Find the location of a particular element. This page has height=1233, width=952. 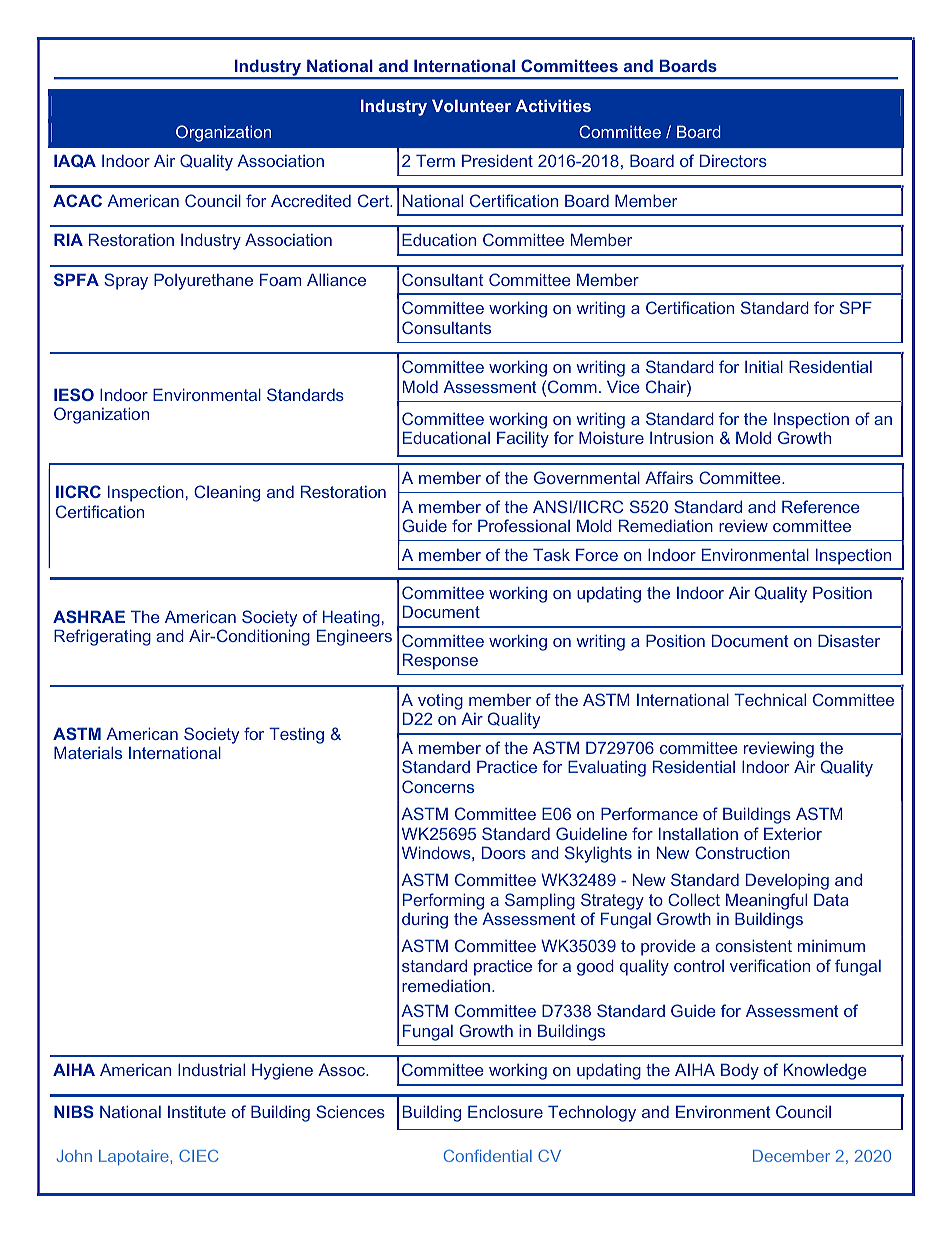

voting is located at coordinates (440, 701).
